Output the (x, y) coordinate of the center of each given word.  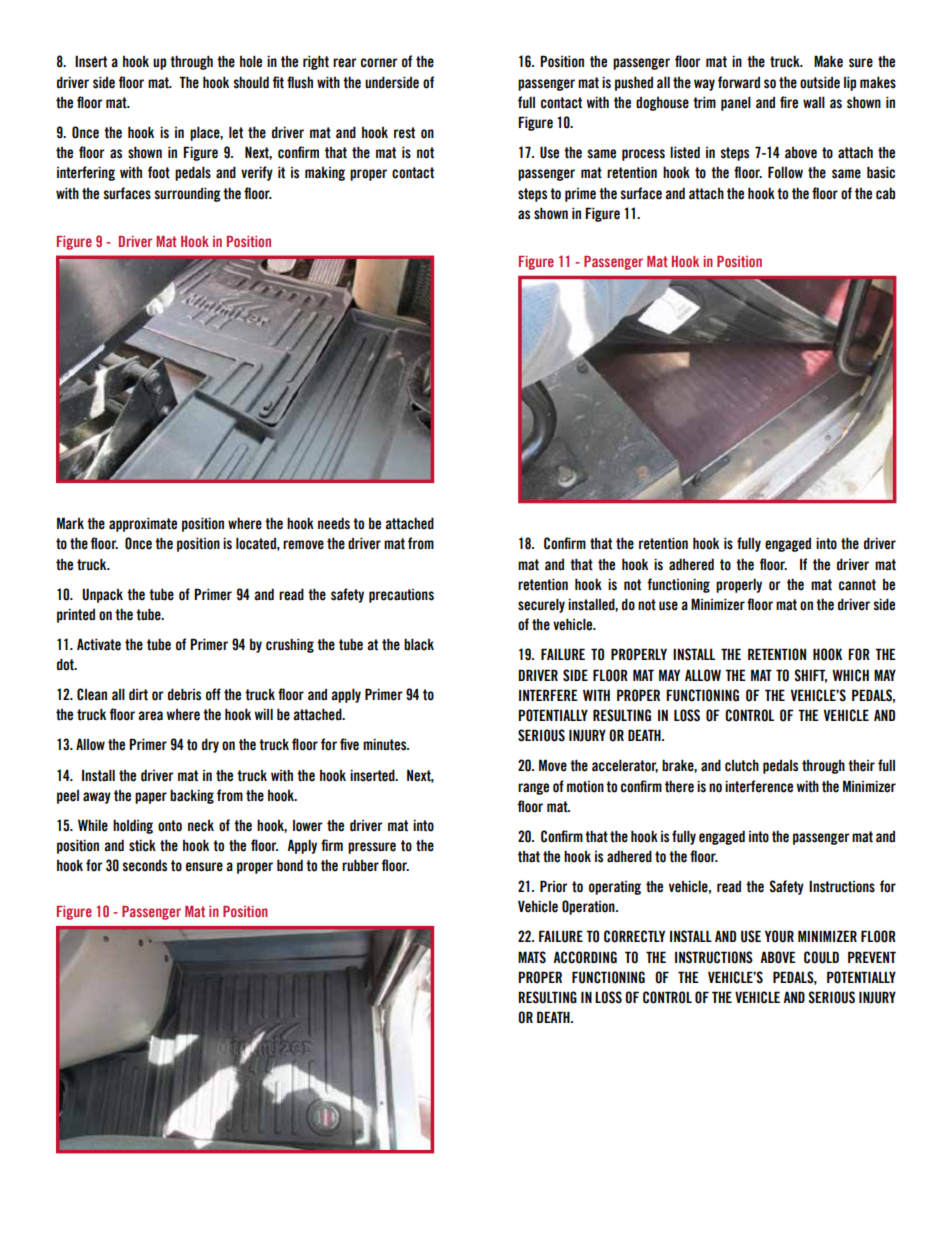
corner (379, 63)
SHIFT (810, 676)
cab (885, 193)
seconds (144, 866)
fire (789, 102)
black (419, 644)
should (251, 82)
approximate (143, 524)
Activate (99, 644)
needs (334, 523)
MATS (532, 957)
